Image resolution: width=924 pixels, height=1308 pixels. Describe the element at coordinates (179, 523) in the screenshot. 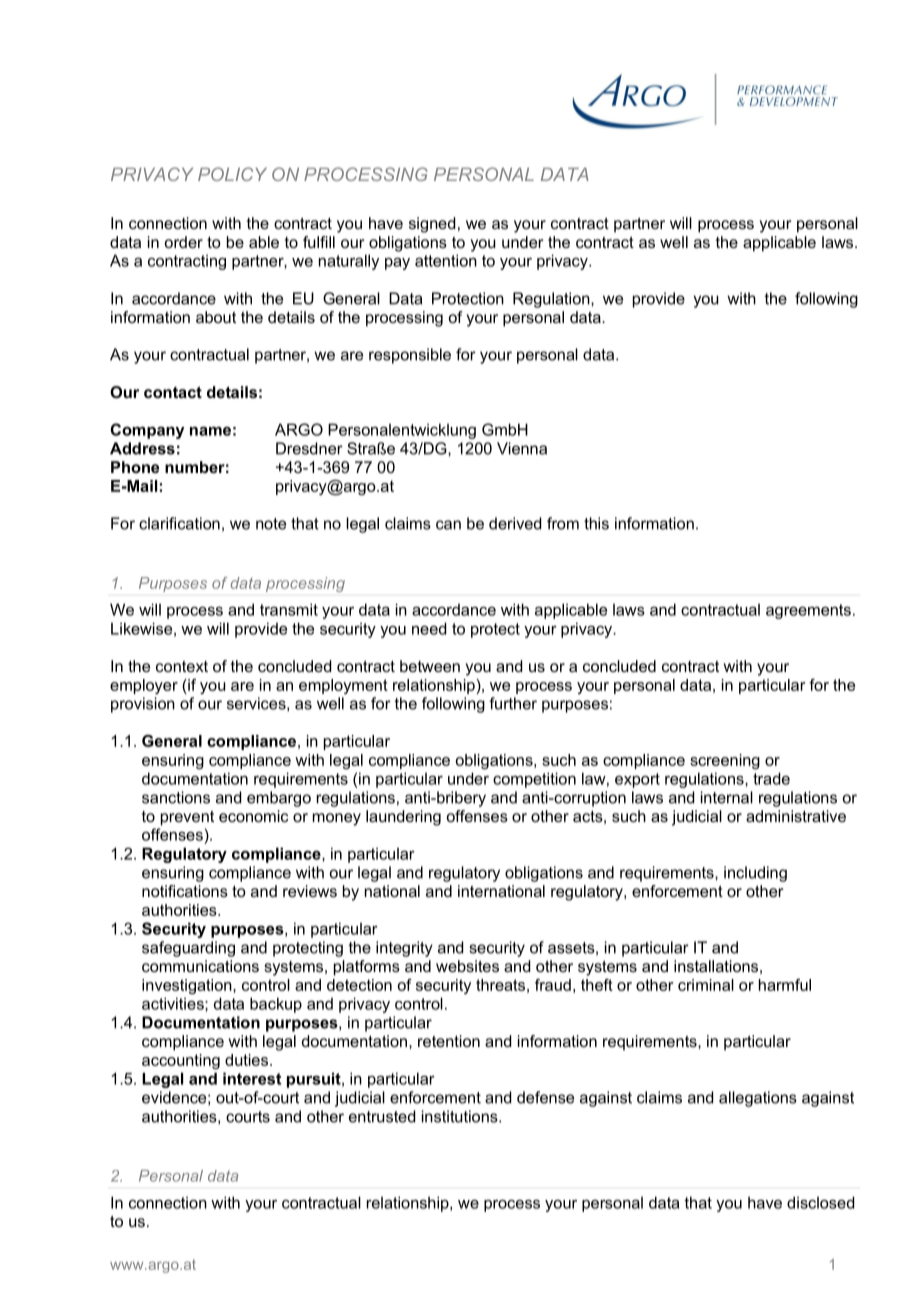

I see `clarification` at that location.
